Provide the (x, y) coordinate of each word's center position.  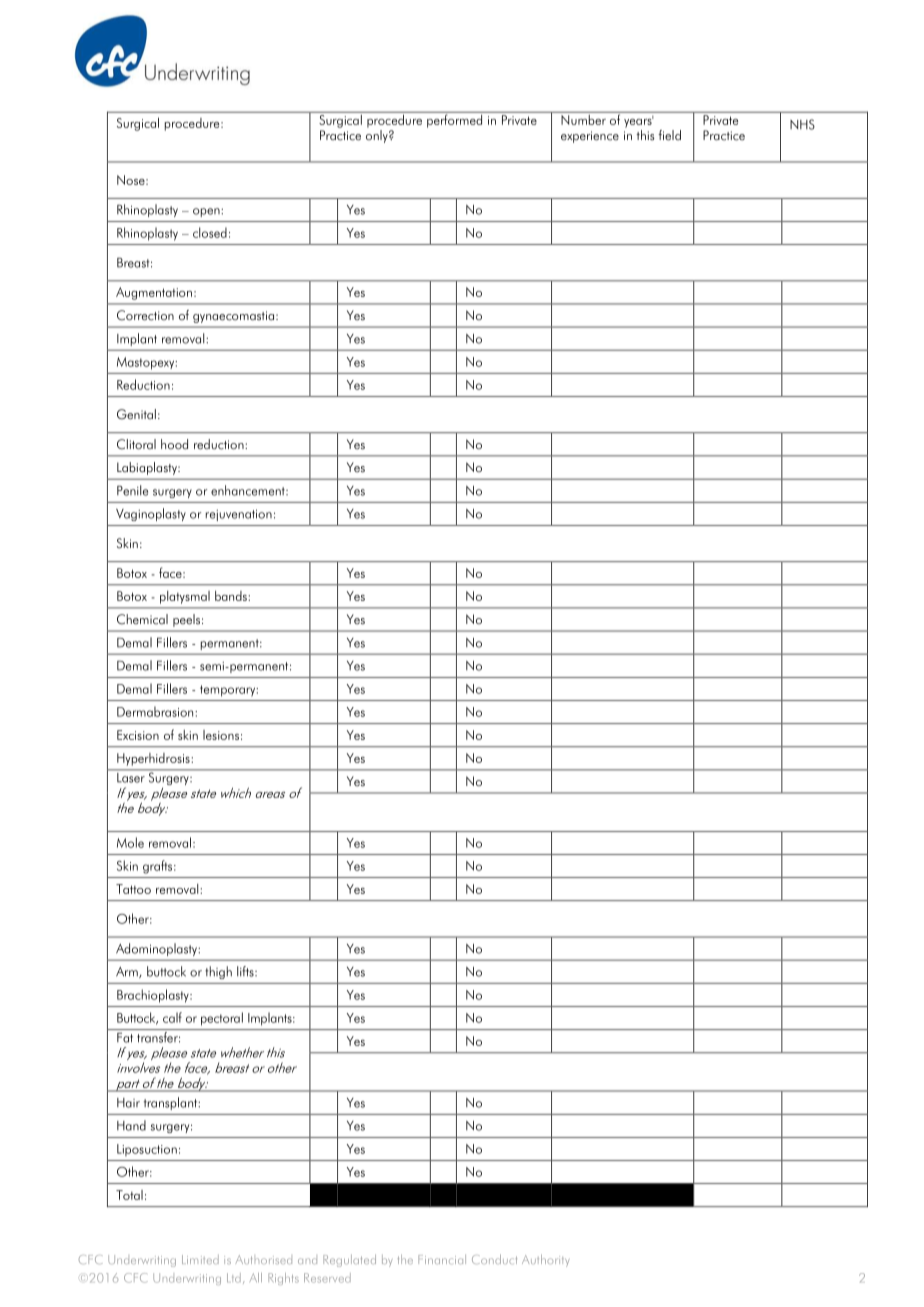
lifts (246, 971)
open (207, 212)
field (669, 135)
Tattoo (133, 889)
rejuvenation (239, 515)
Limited (200, 1259)
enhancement (249, 490)
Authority (545, 1260)
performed (455, 120)
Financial (442, 1259)
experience (590, 137)
